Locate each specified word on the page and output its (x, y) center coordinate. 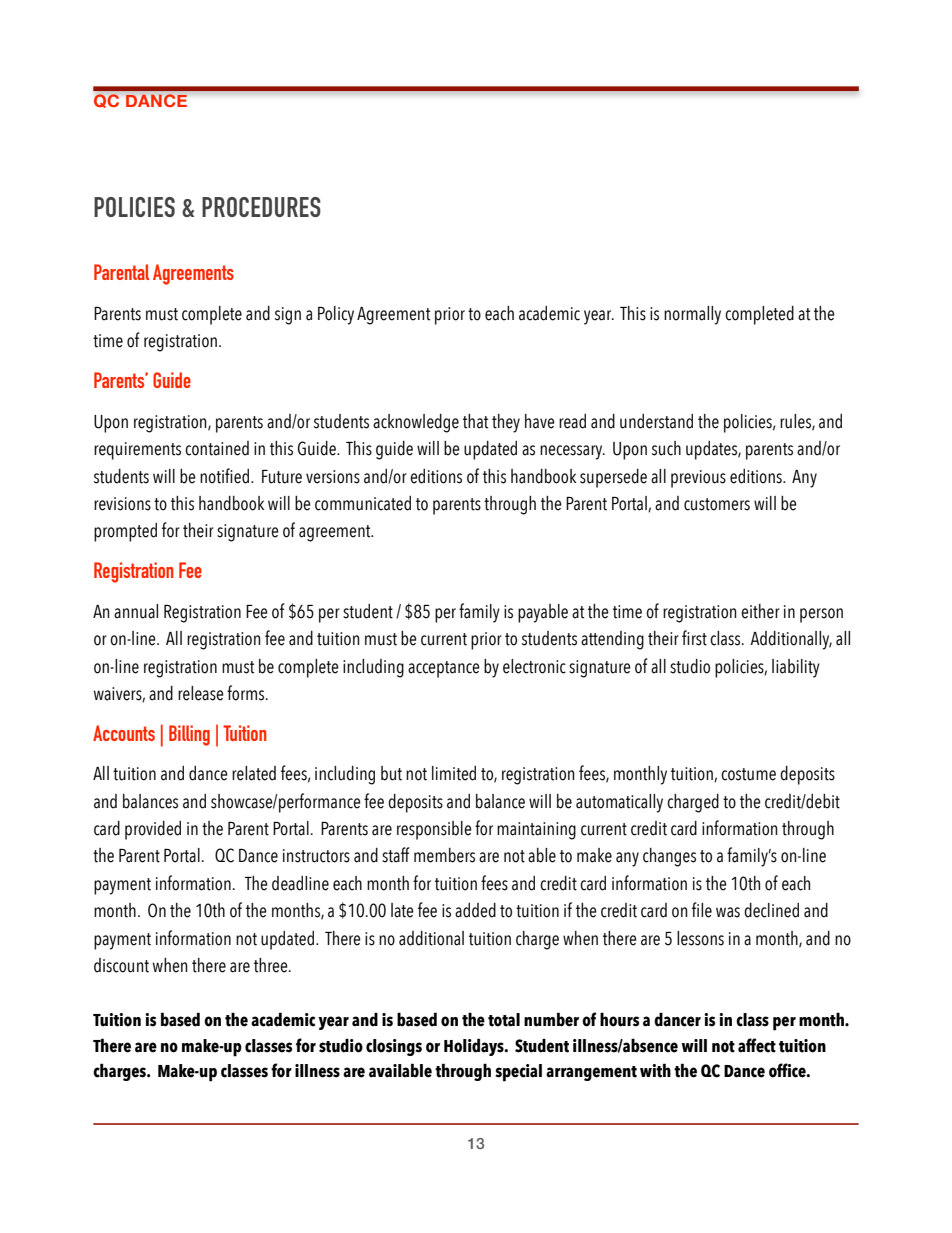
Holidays (475, 1047)
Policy (336, 315)
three (272, 965)
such (666, 448)
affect (757, 1045)
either (760, 611)
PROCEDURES (261, 207)
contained (217, 448)
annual (136, 611)
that (475, 421)
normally (692, 315)
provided (153, 830)
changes (669, 857)
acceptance (444, 669)
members (444, 855)
